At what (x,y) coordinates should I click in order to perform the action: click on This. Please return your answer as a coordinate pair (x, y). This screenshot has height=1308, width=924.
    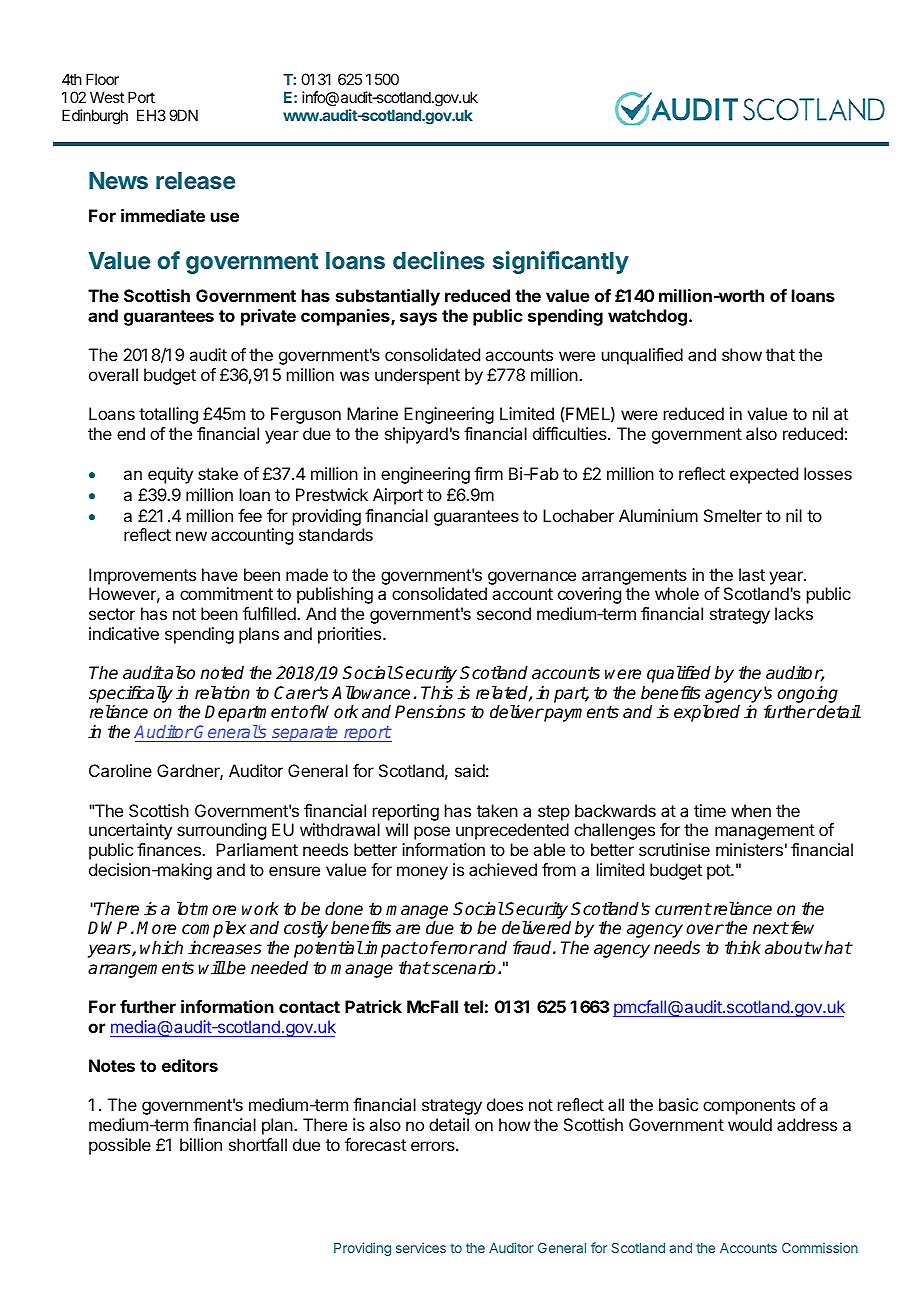
    Looking at the image, I should click on (437, 693).
